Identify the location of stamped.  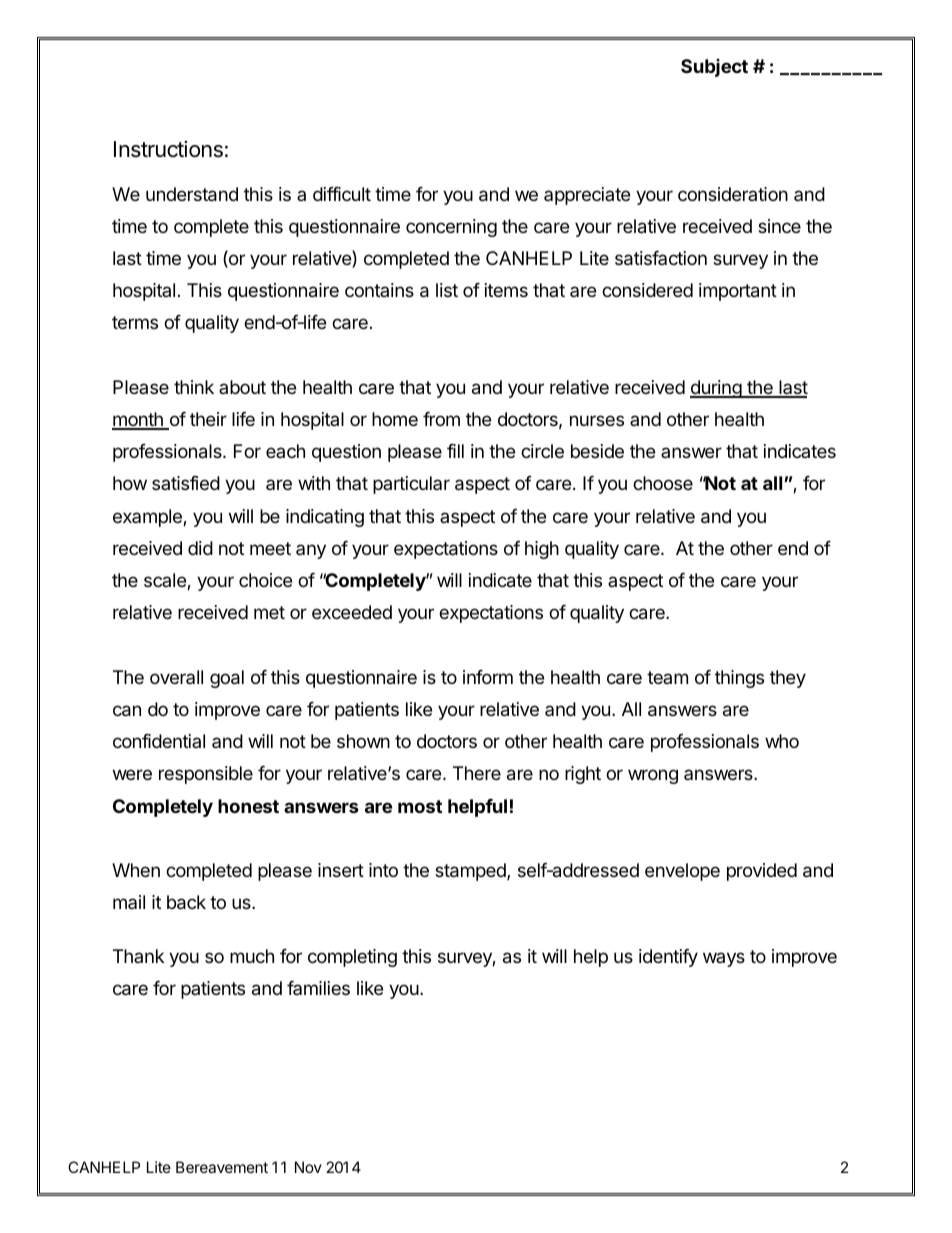
(471, 872).
